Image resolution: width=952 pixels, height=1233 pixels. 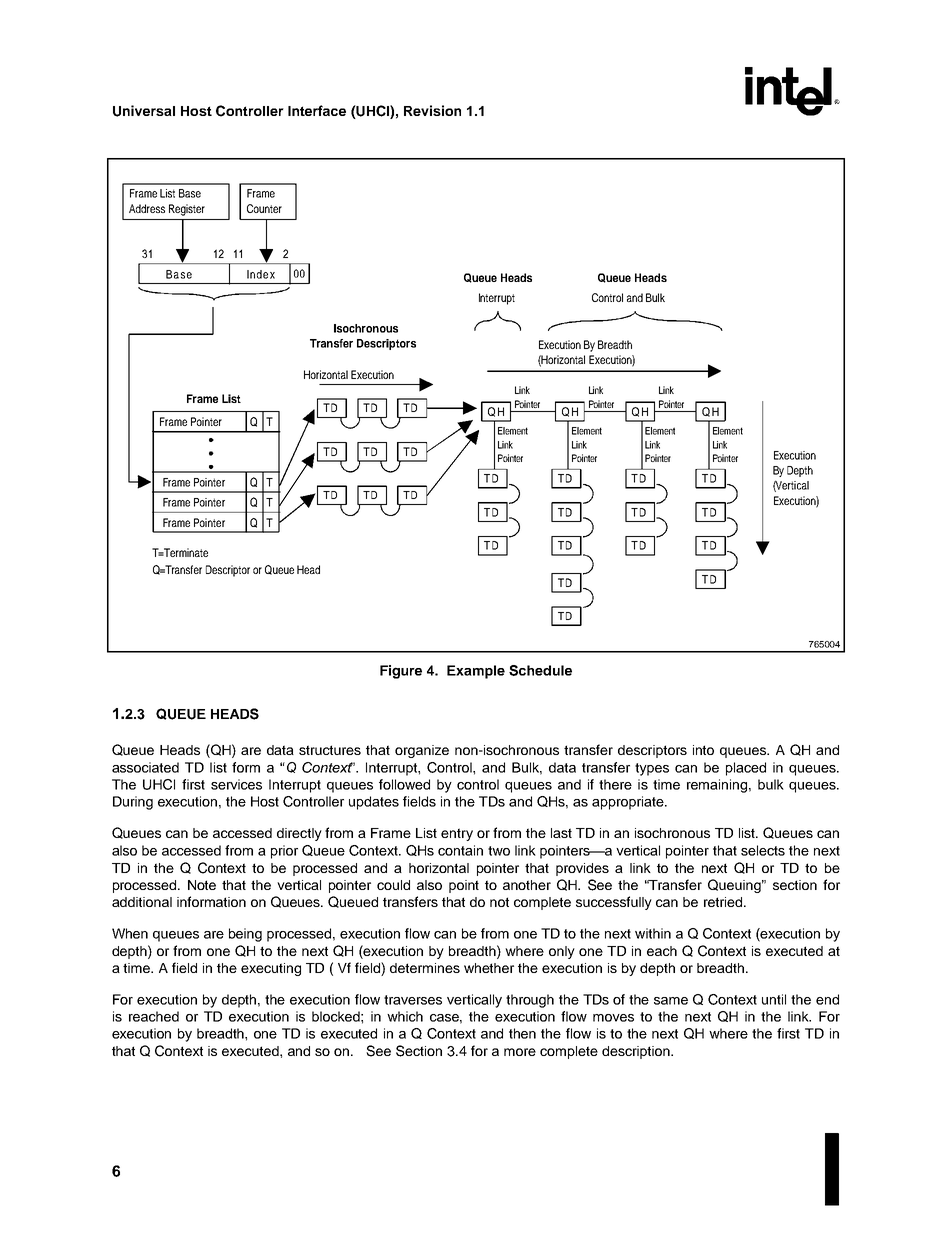 I want to click on then, so click(x=522, y=1033).
